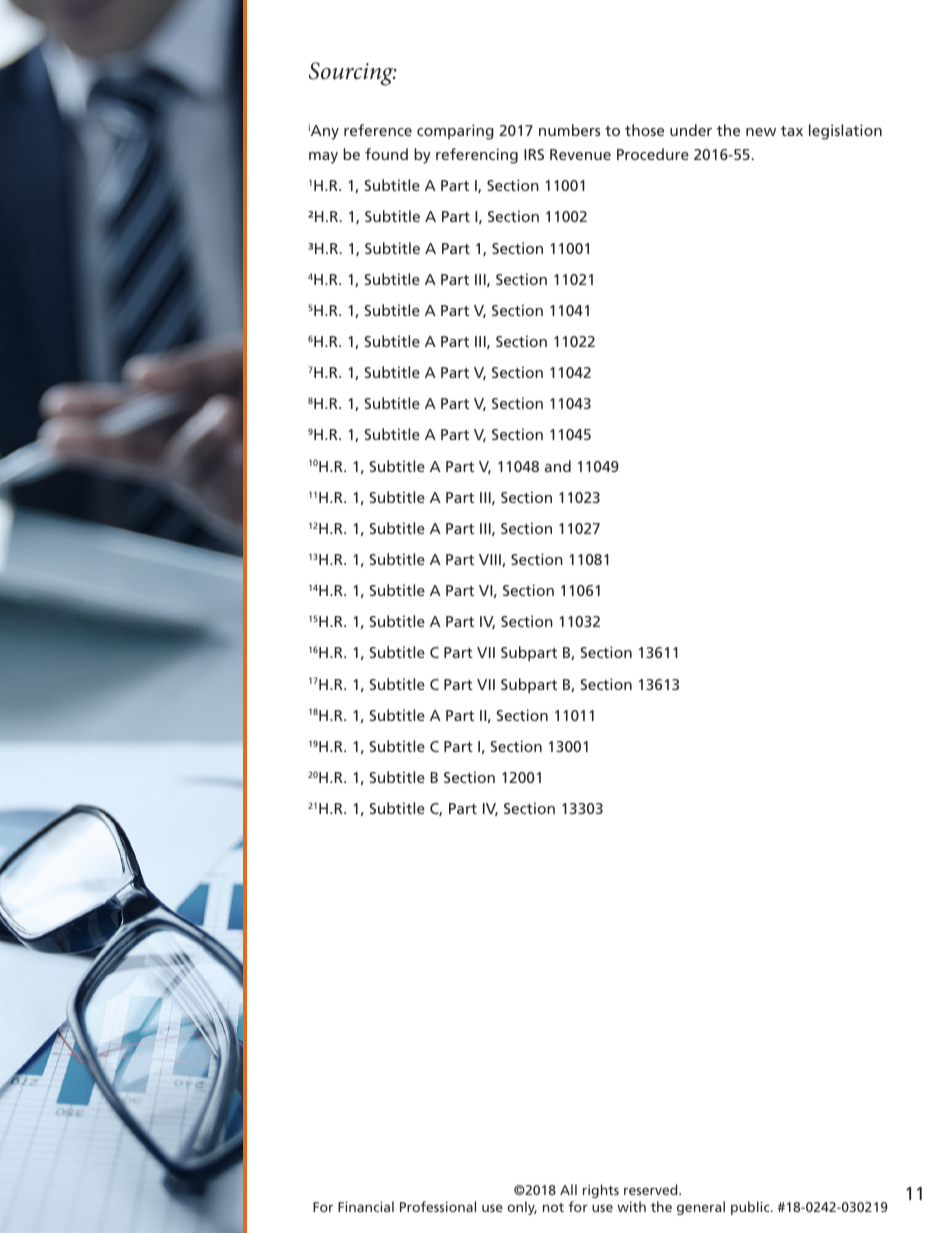  Describe the element at coordinates (653, 154) in the image. I see `Procedure` at that location.
